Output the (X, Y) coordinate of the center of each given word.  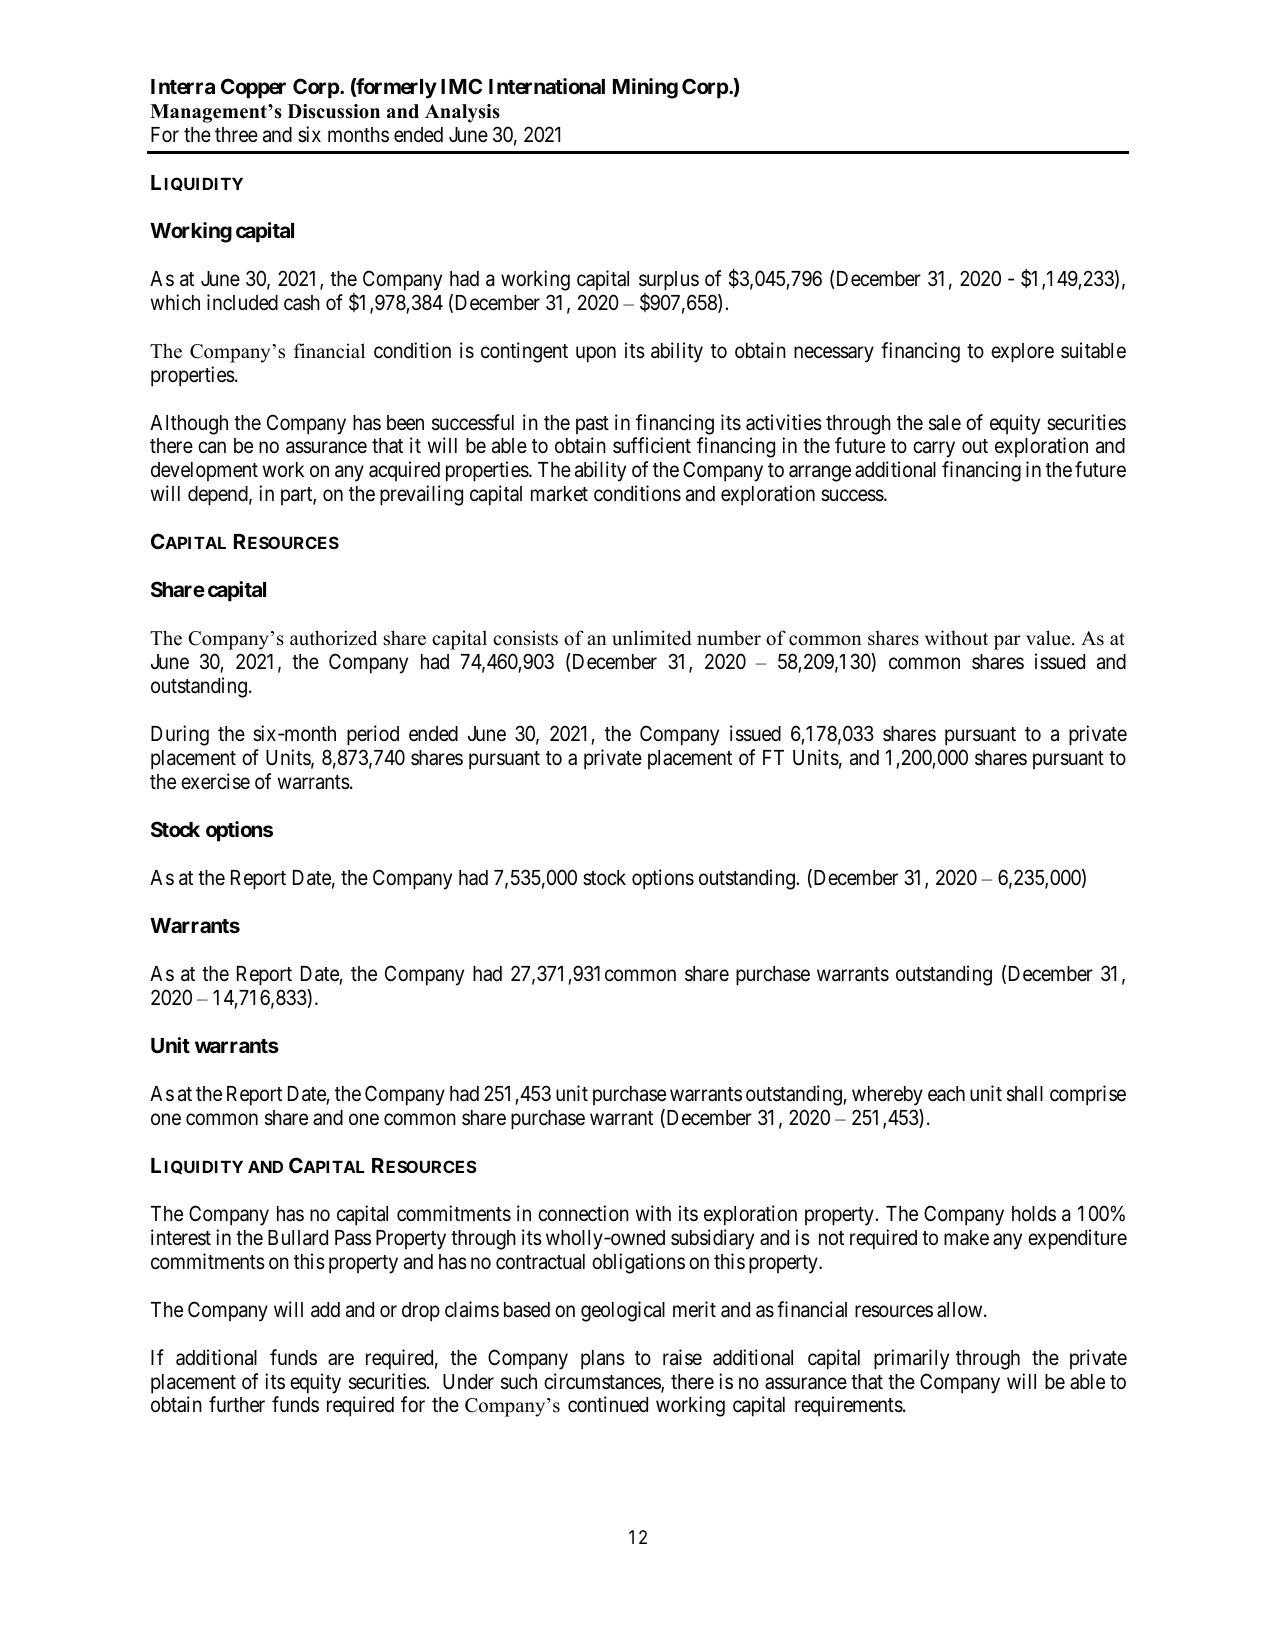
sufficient (652, 445)
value (1049, 638)
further (237, 1404)
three (236, 135)
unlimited (651, 638)
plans (603, 1360)
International (547, 86)
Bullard (298, 1238)
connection (583, 1213)
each (946, 1094)
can (212, 448)
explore (1022, 353)
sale (945, 423)
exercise (215, 781)
